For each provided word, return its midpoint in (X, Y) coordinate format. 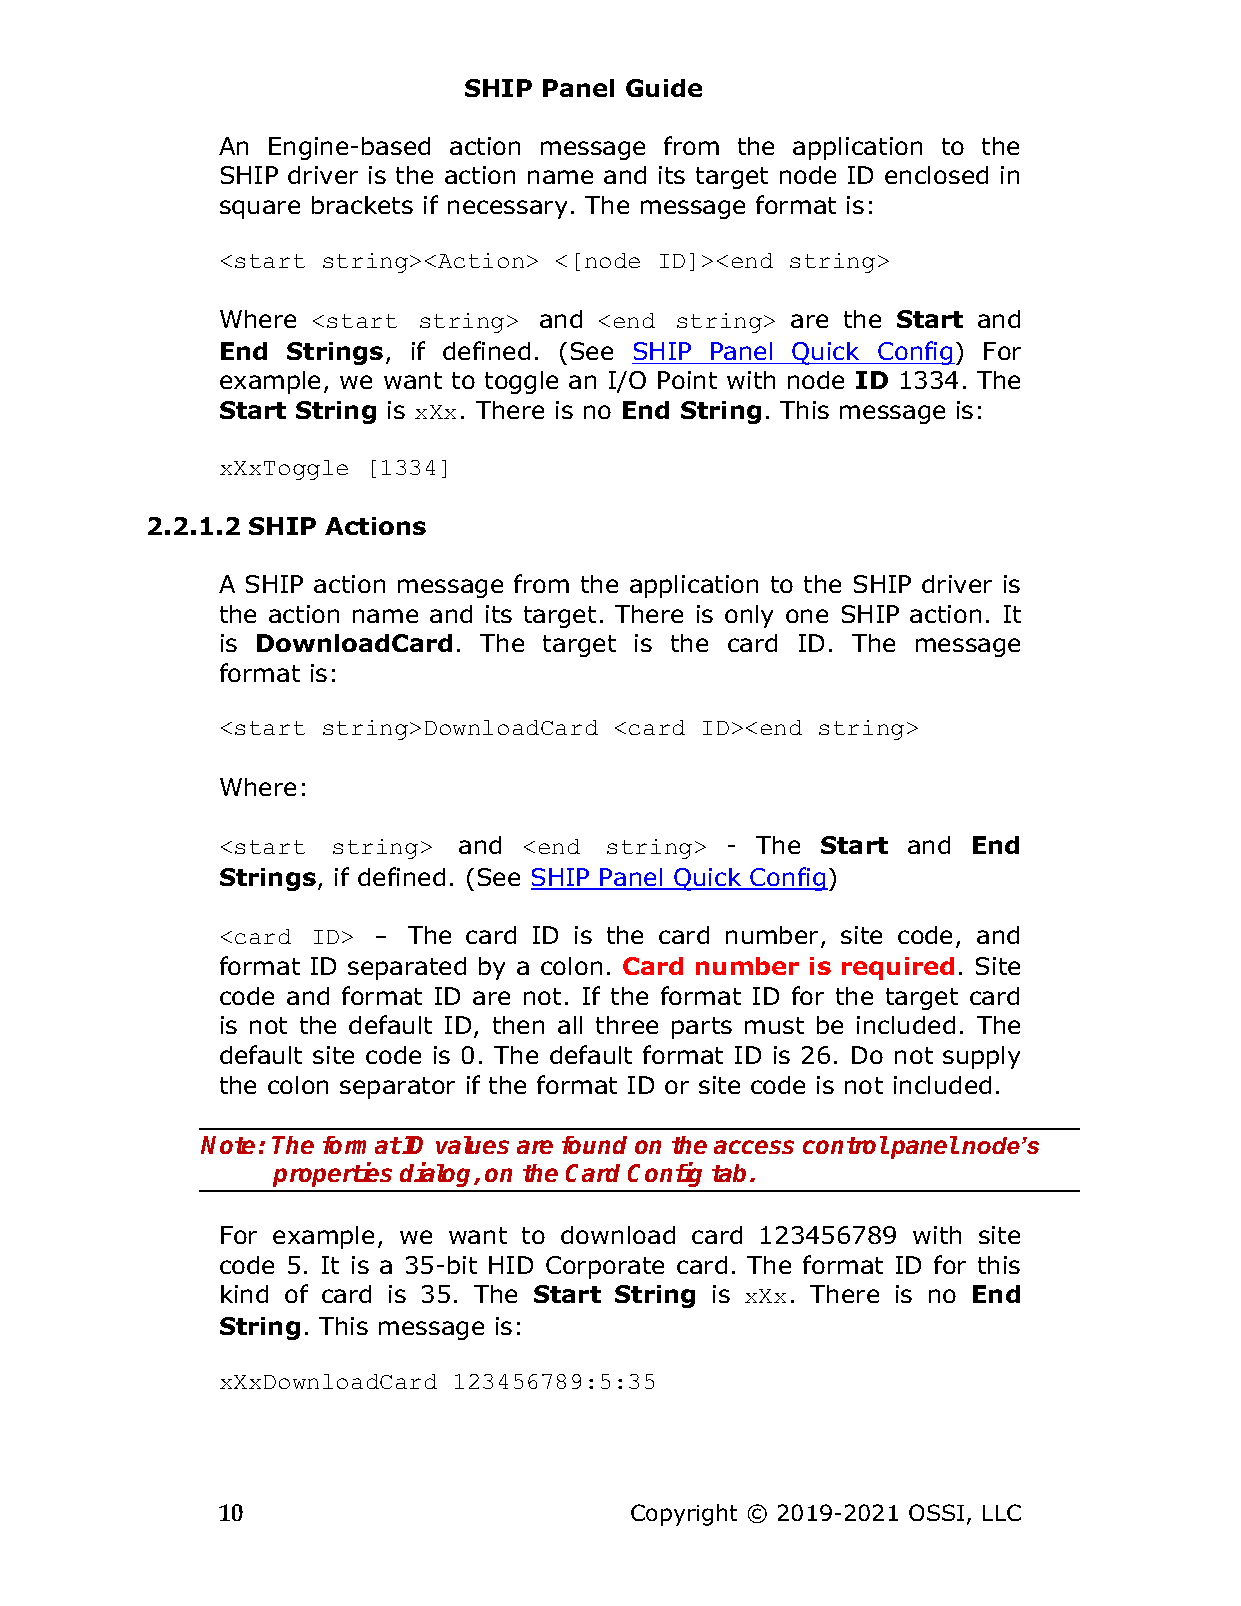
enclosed (936, 175)
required (898, 968)
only (749, 616)
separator (397, 1088)
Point (687, 380)
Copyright (684, 1515)
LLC (1002, 1512)
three (627, 1025)
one (807, 616)
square (260, 209)
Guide (664, 88)
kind (244, 1294)
